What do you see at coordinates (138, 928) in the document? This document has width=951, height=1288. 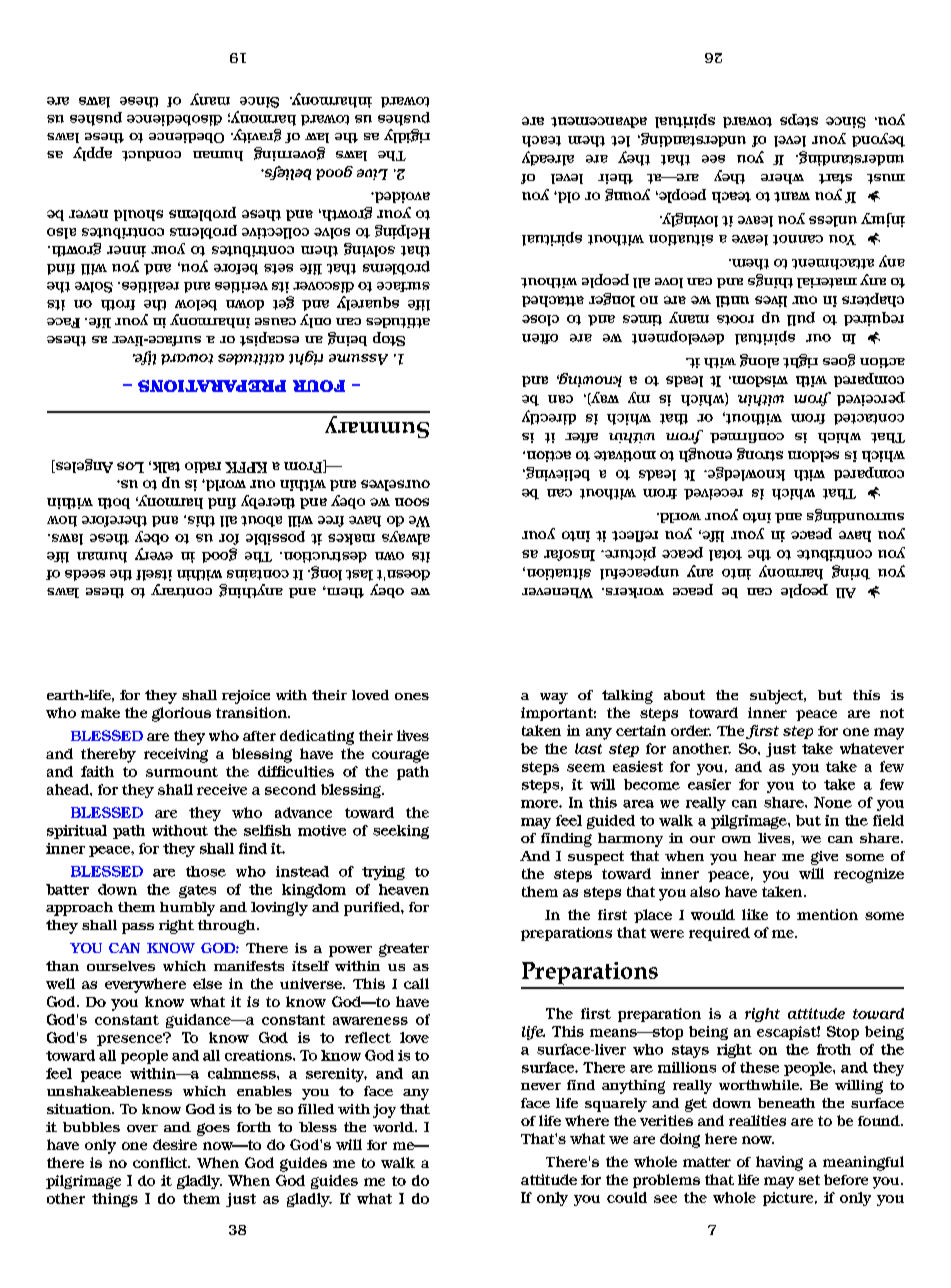 I see `pass` at bounding box center [138, 928].
